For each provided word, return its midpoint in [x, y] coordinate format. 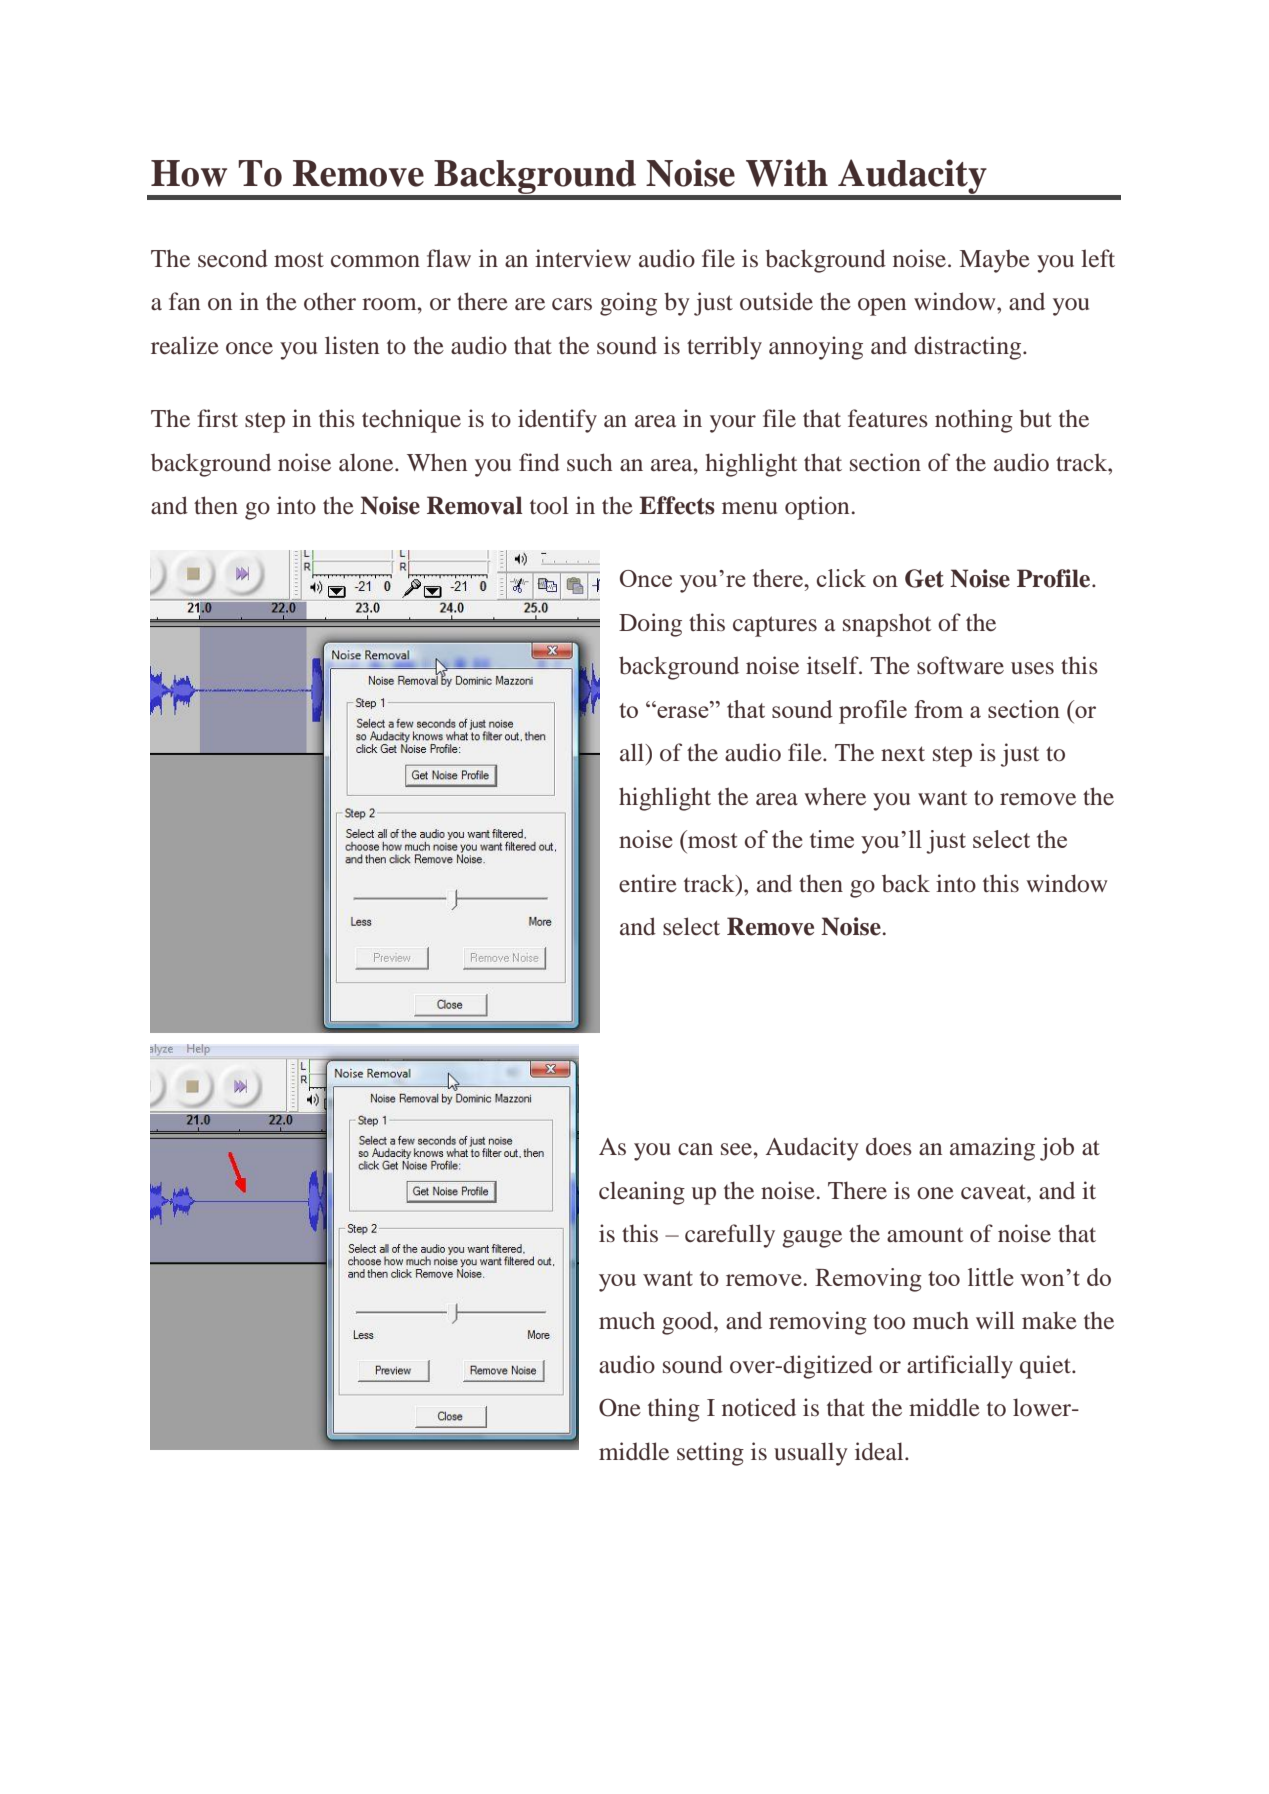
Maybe [995, 261]
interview [583, 258]
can [695, 1149]
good [688, 1323]
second [233, 258]
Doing [650, 625]
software [960, 665]
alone [367, 462]
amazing [992, 1149]
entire [648, 883]
